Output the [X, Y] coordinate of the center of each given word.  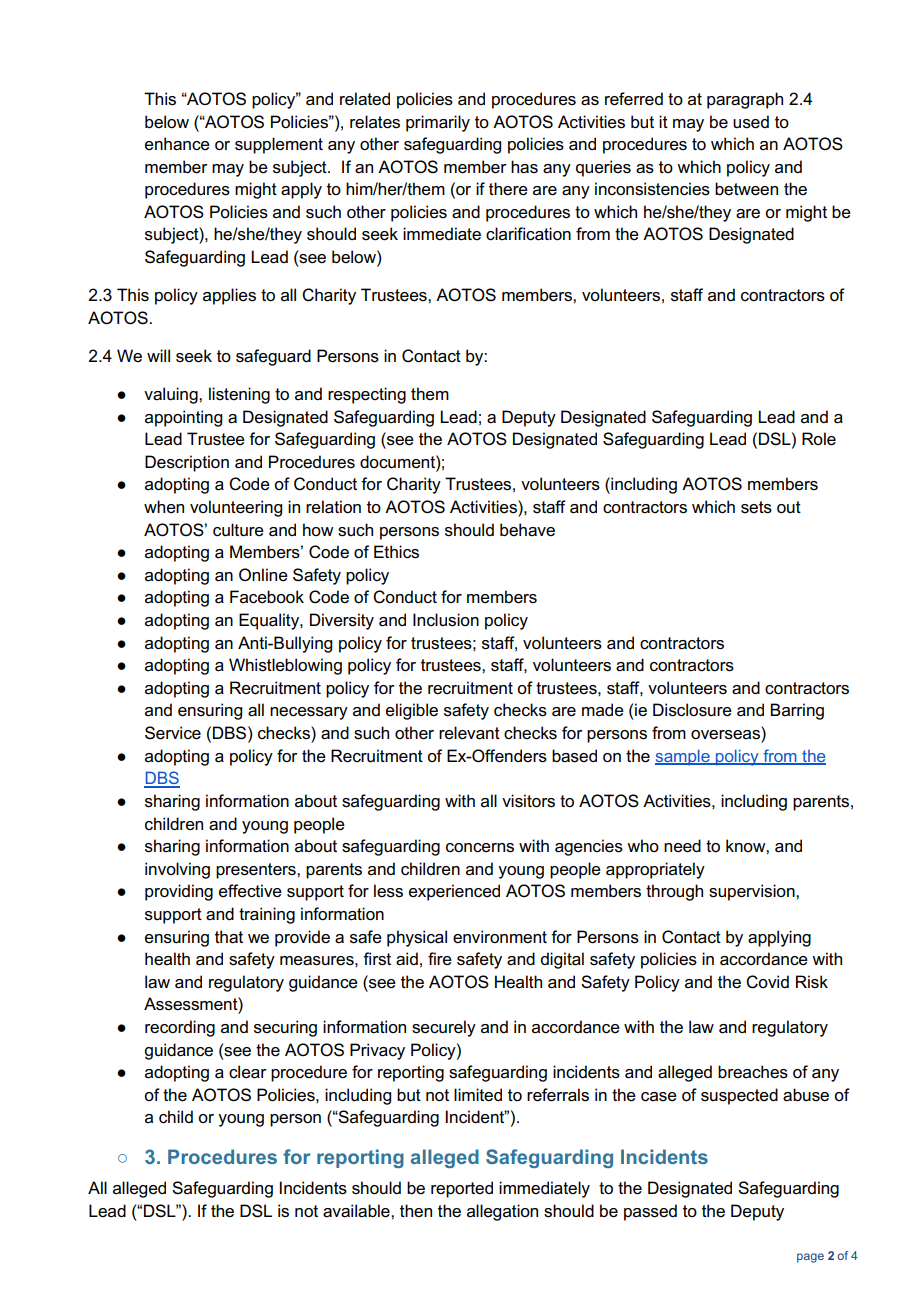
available [357, 1211]
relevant [469, 733]
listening [239, 395]
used [751, 122]
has [524, 167]
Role [819, 439]
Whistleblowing [285, 666]
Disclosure [692, 710]
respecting [367, 395]
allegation [502, 1212]
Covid [767, 982]
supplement [279, 145]
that [229, 937]
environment [500, 937]
